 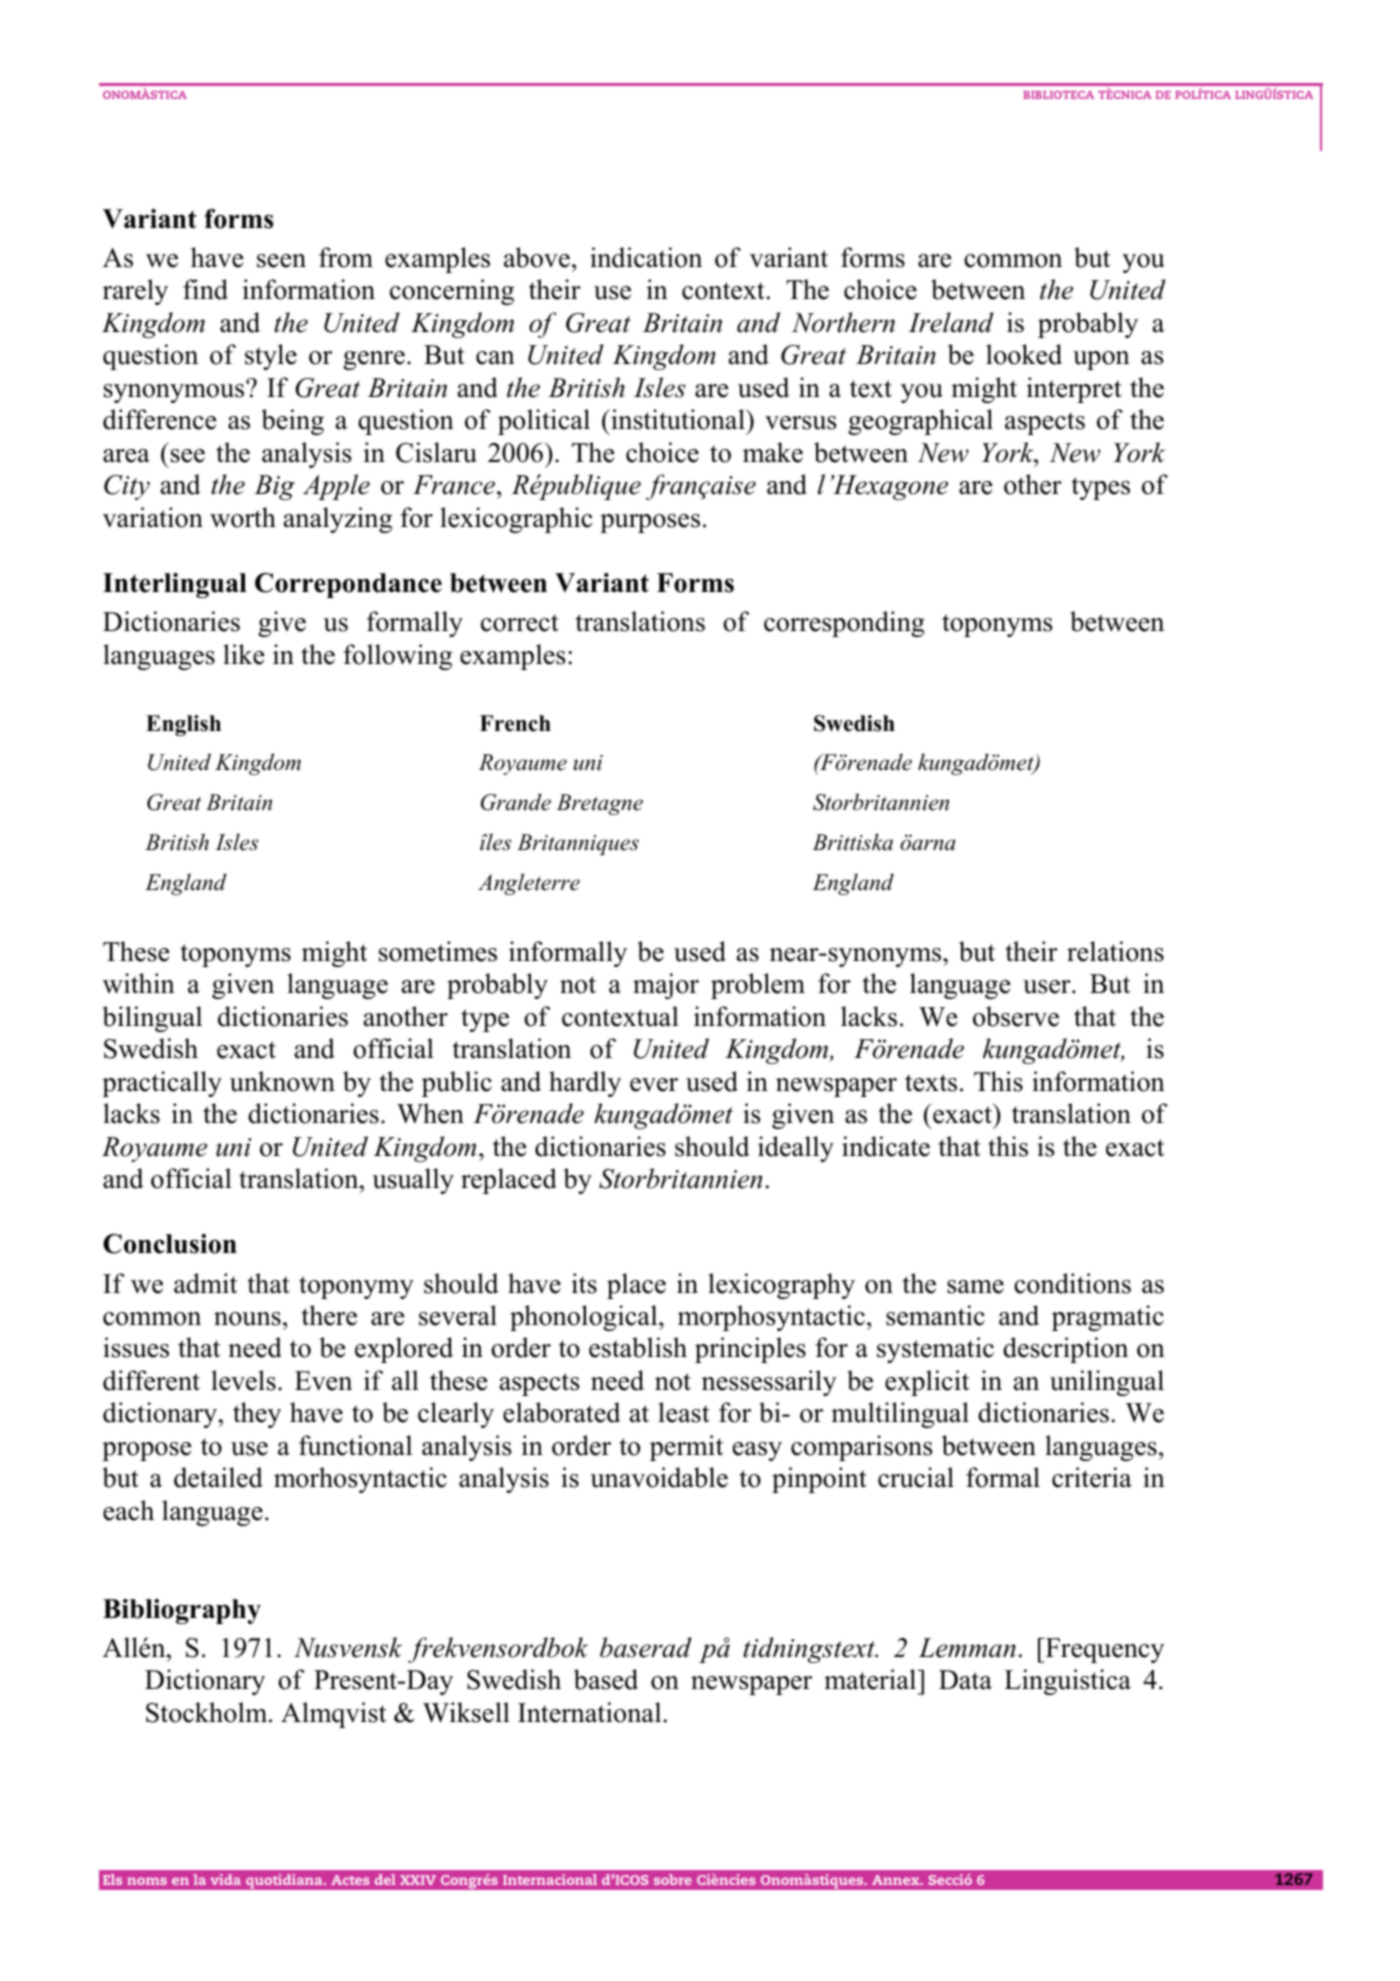 I want to click on Ireland, so click(x=951, y=322).
